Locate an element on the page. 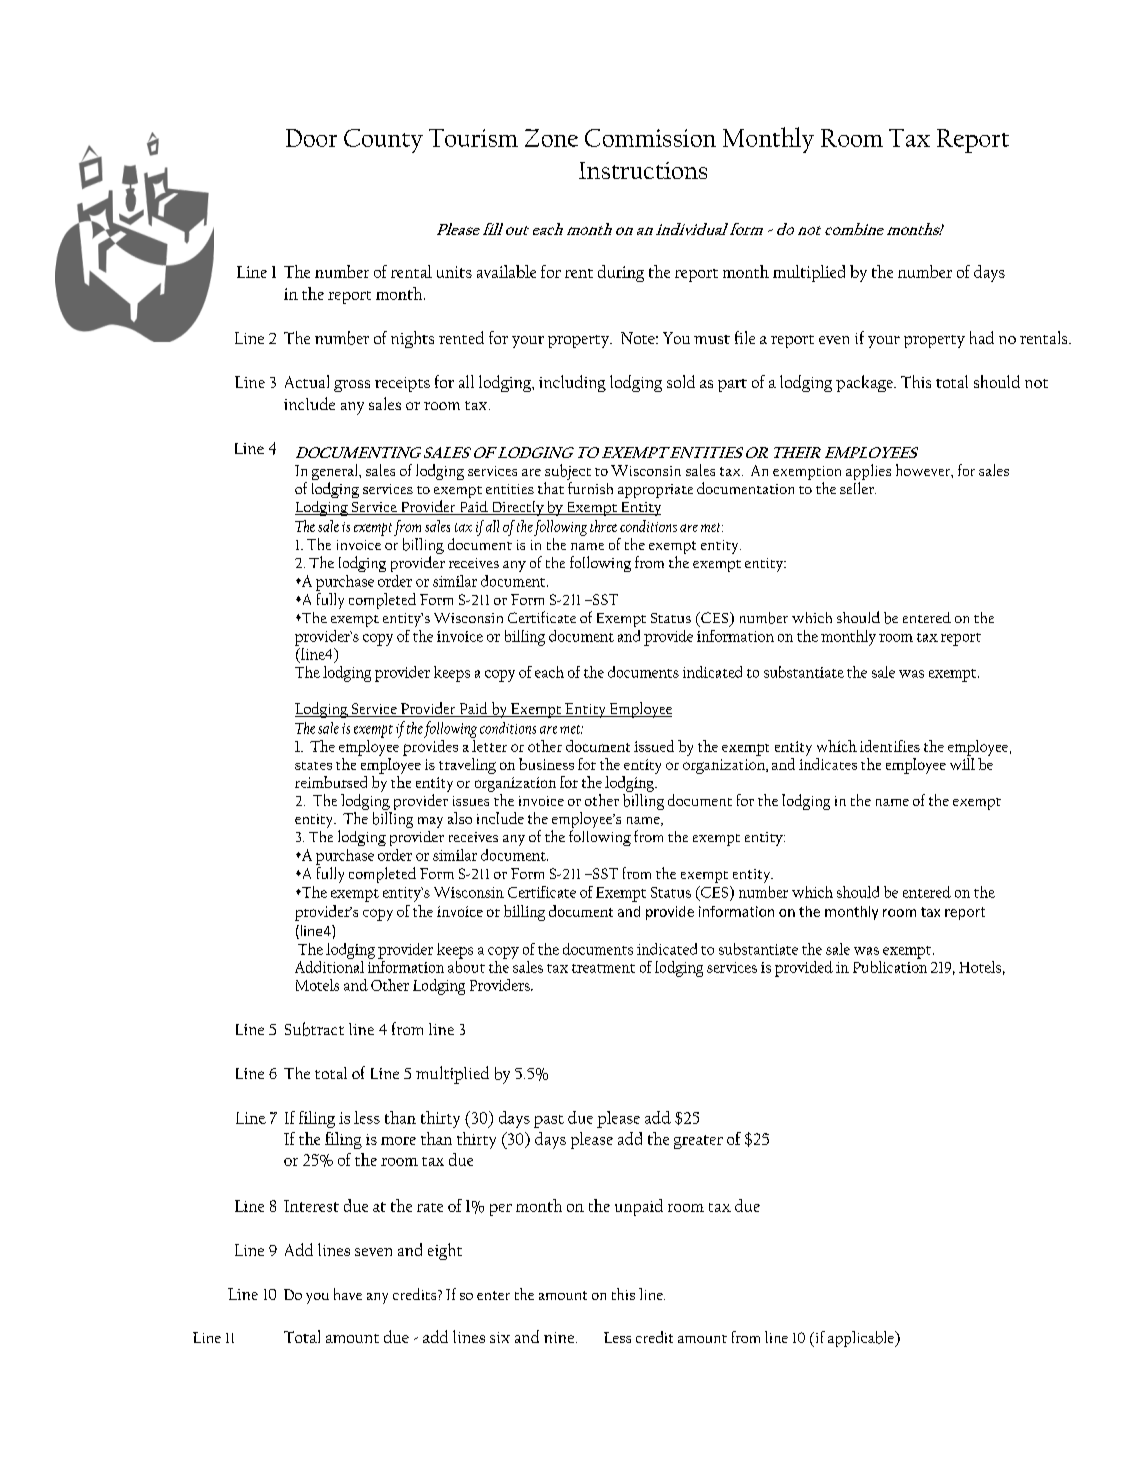  County is located at coordinates (383, 141).
